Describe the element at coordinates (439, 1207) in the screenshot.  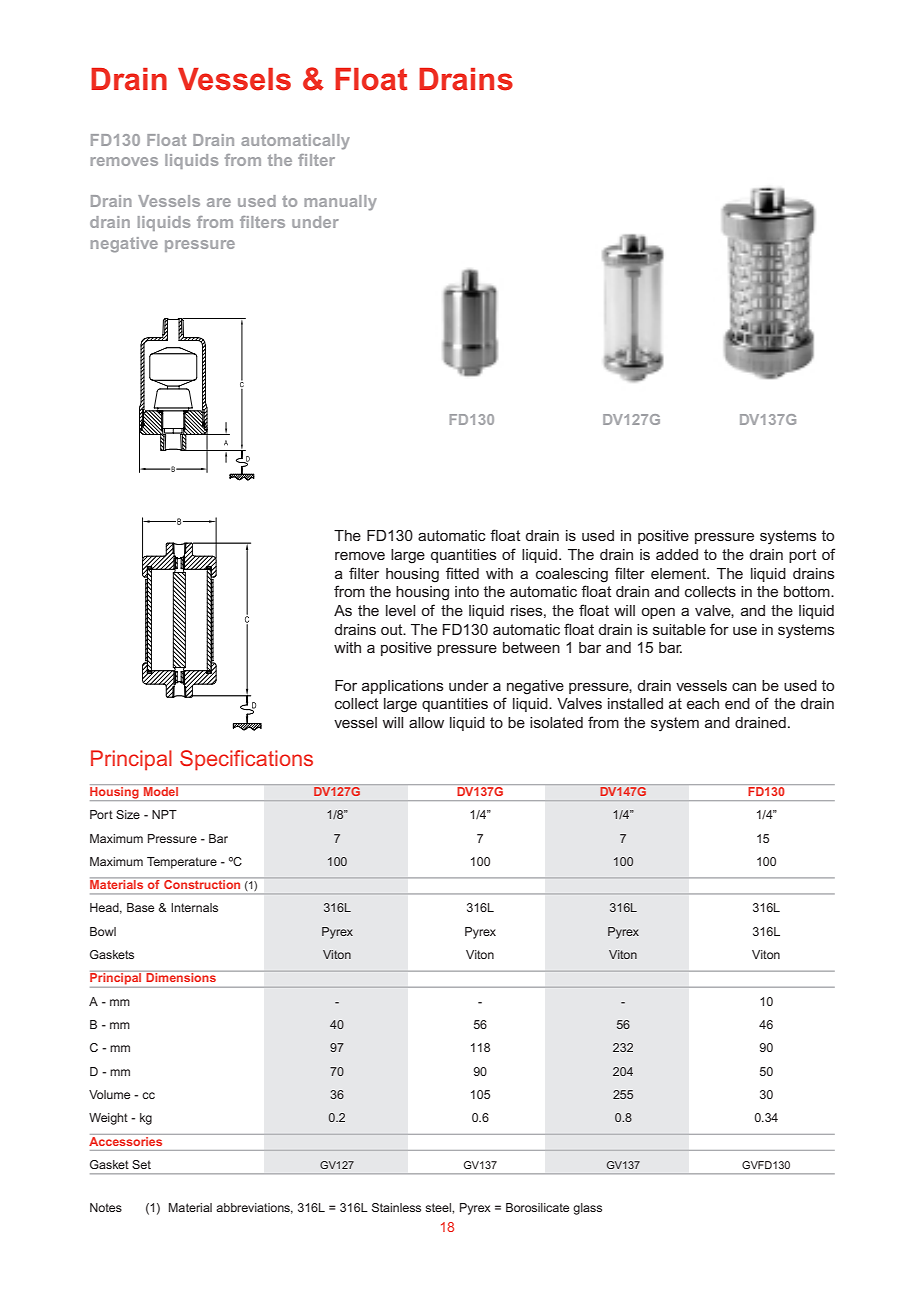
I see `steel` at that location.
